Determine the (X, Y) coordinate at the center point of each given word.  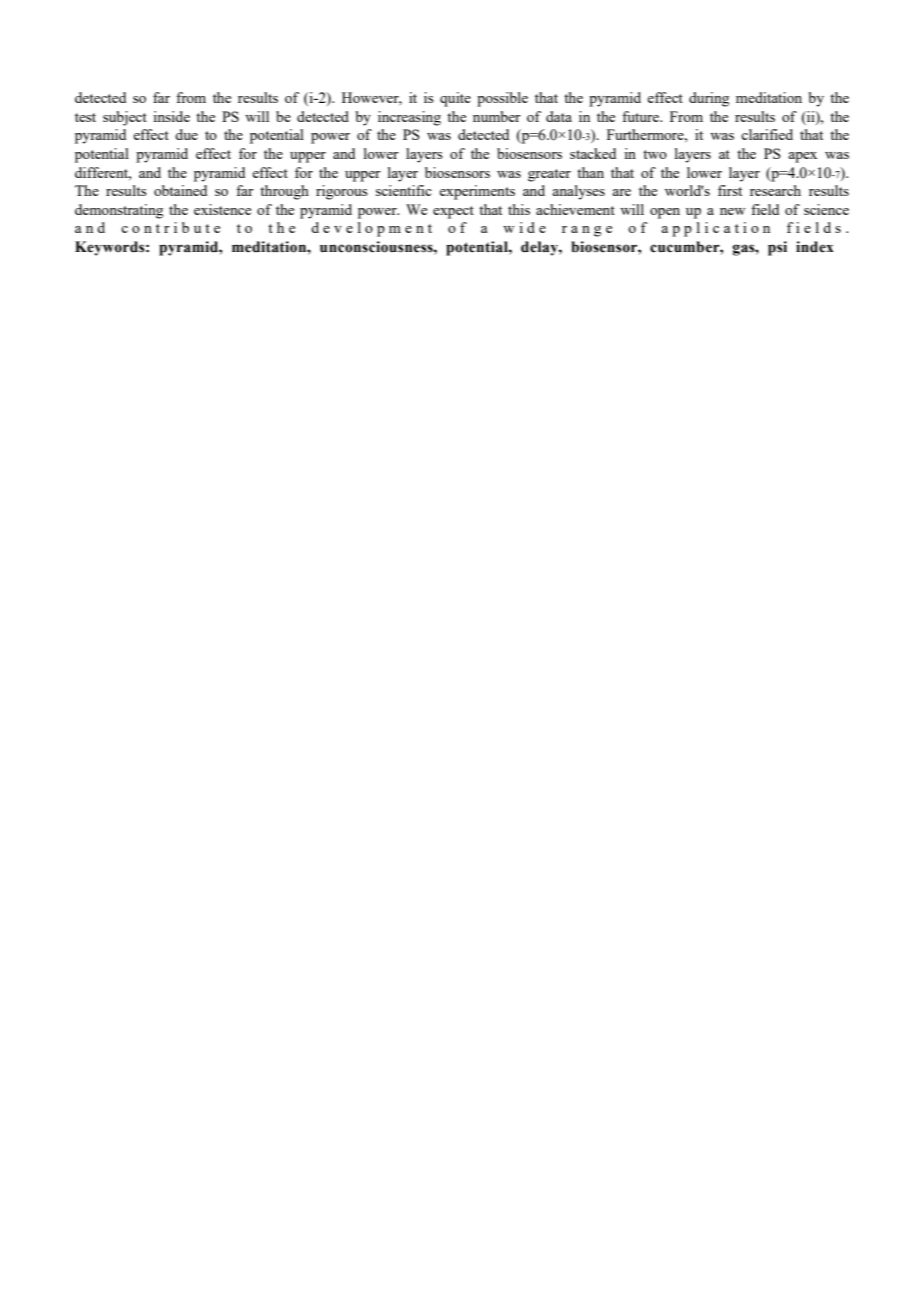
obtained (180, 190)
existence (222, 209)
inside (171, 116)
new (733, 211)
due (186, 134)
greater (549, 175)
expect (453, 212)
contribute (170, 227)
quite (455, 99)
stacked (593, 153)
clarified (767, 134)
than (590, 172)
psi (777, 248)
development (371, 229)
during (709, 99)
